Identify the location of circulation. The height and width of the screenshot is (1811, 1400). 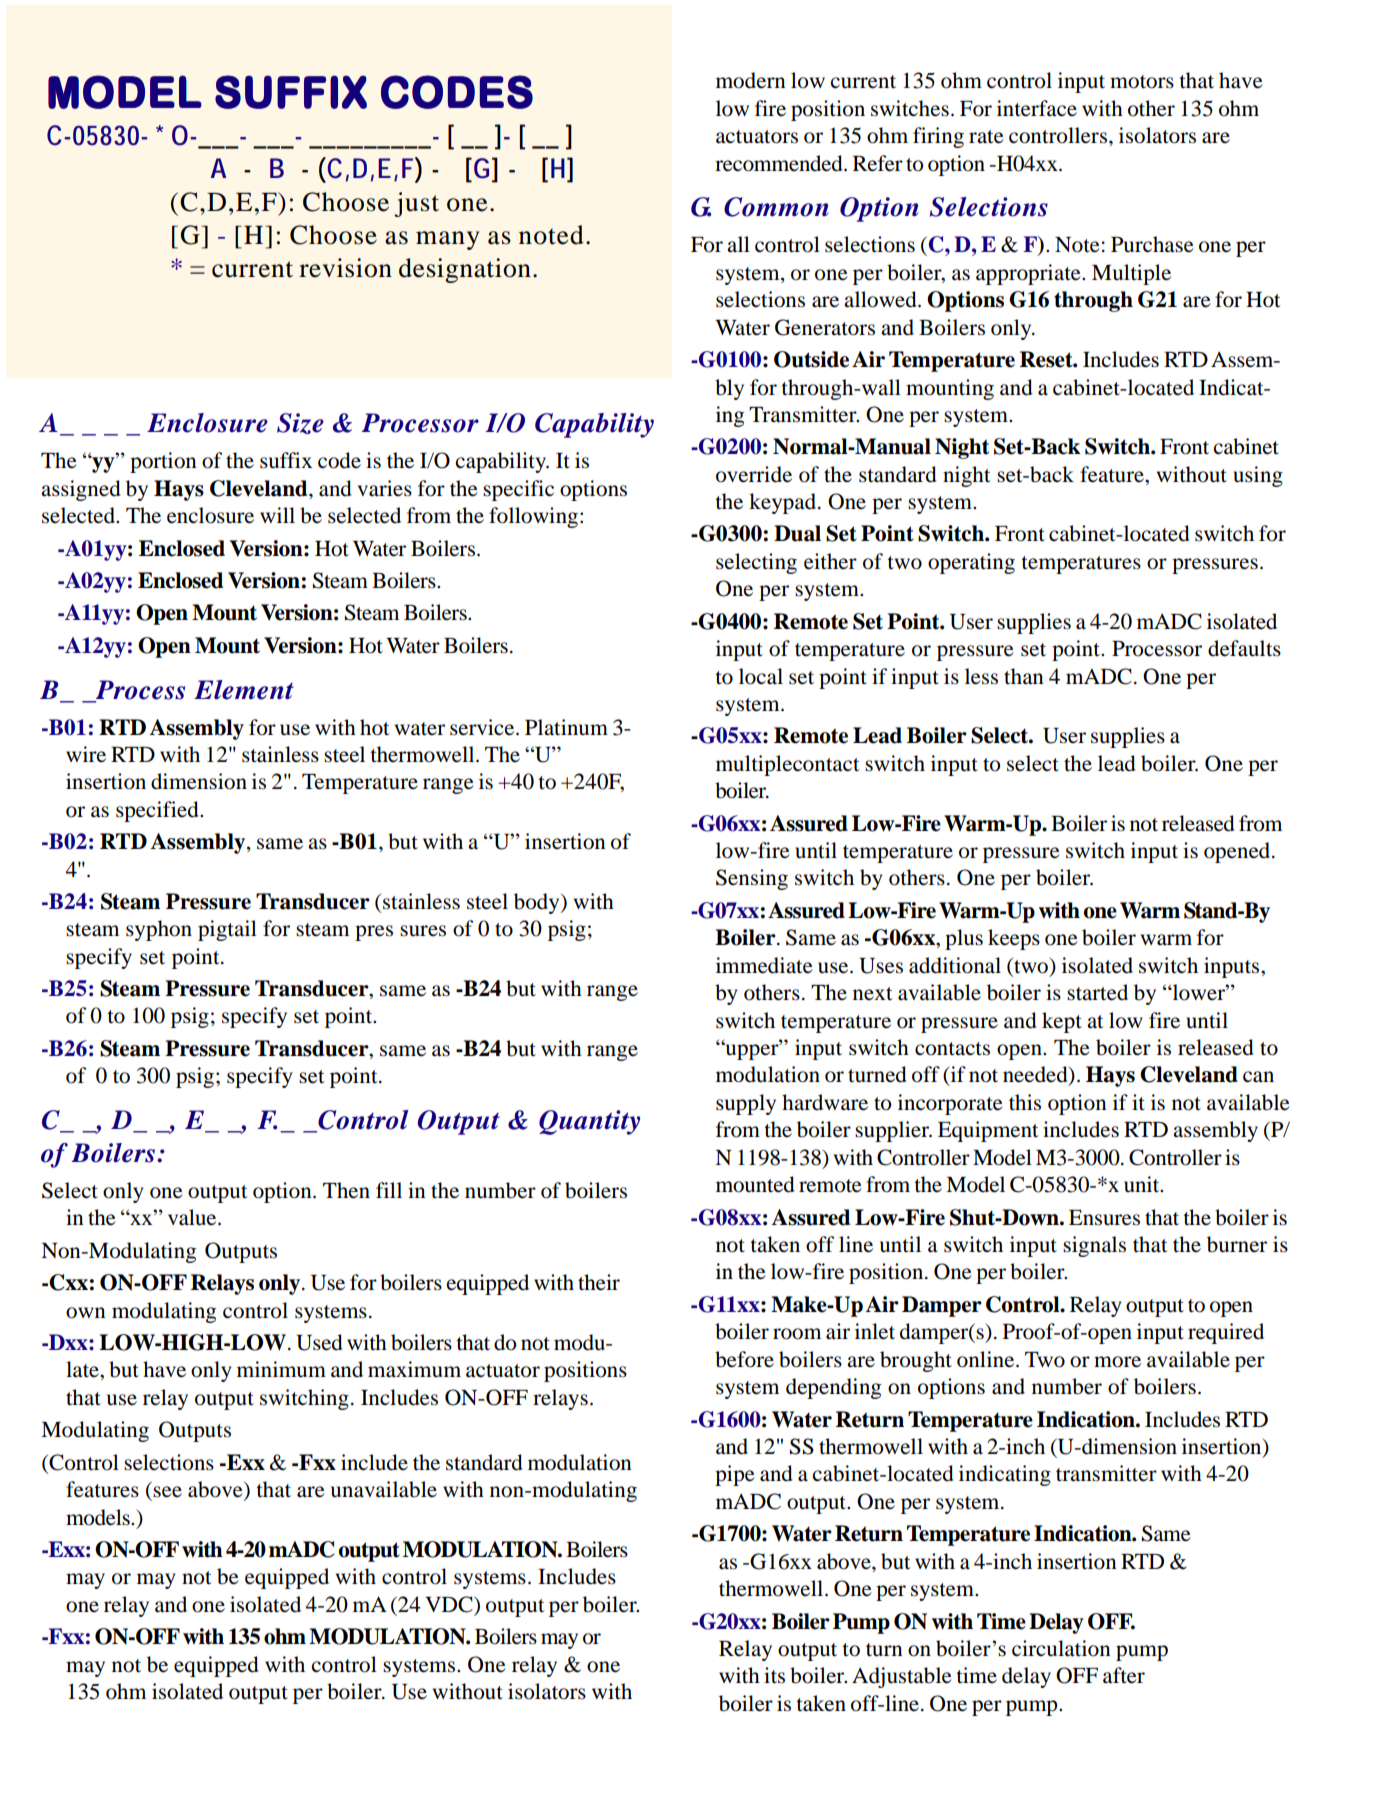
(1061, 1648).
